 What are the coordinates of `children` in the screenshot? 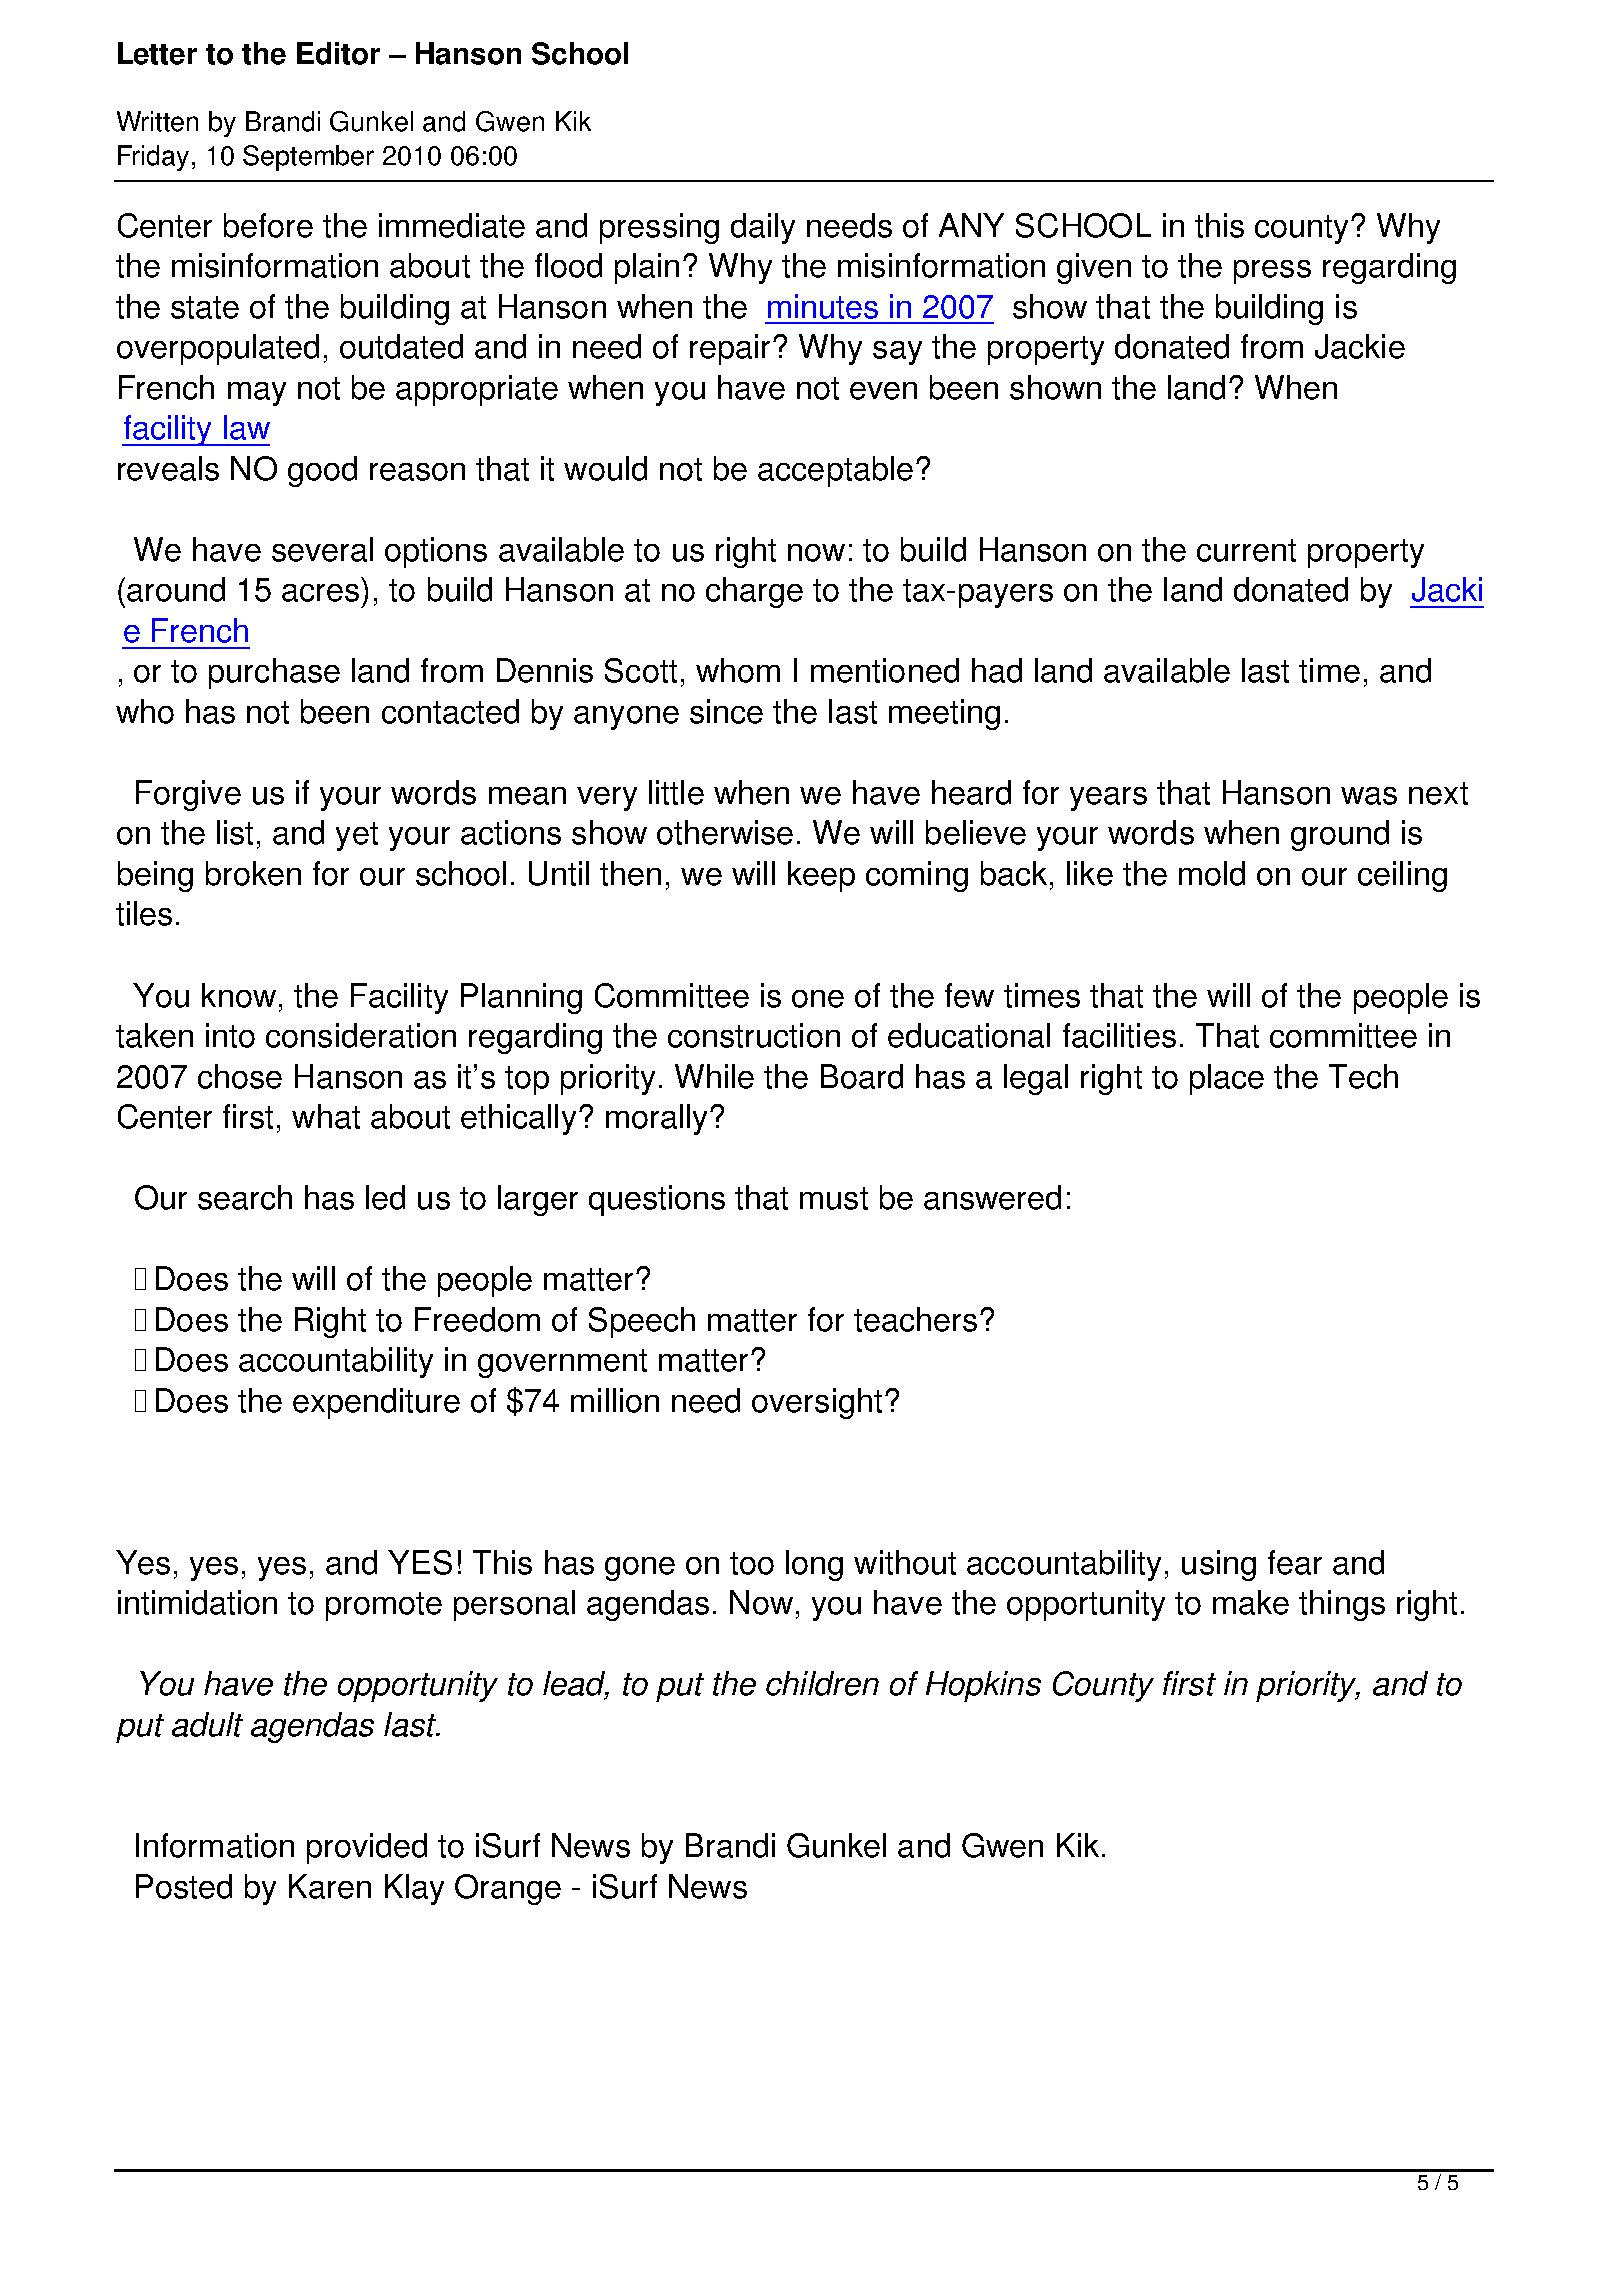 It's located at (822, 1683).
